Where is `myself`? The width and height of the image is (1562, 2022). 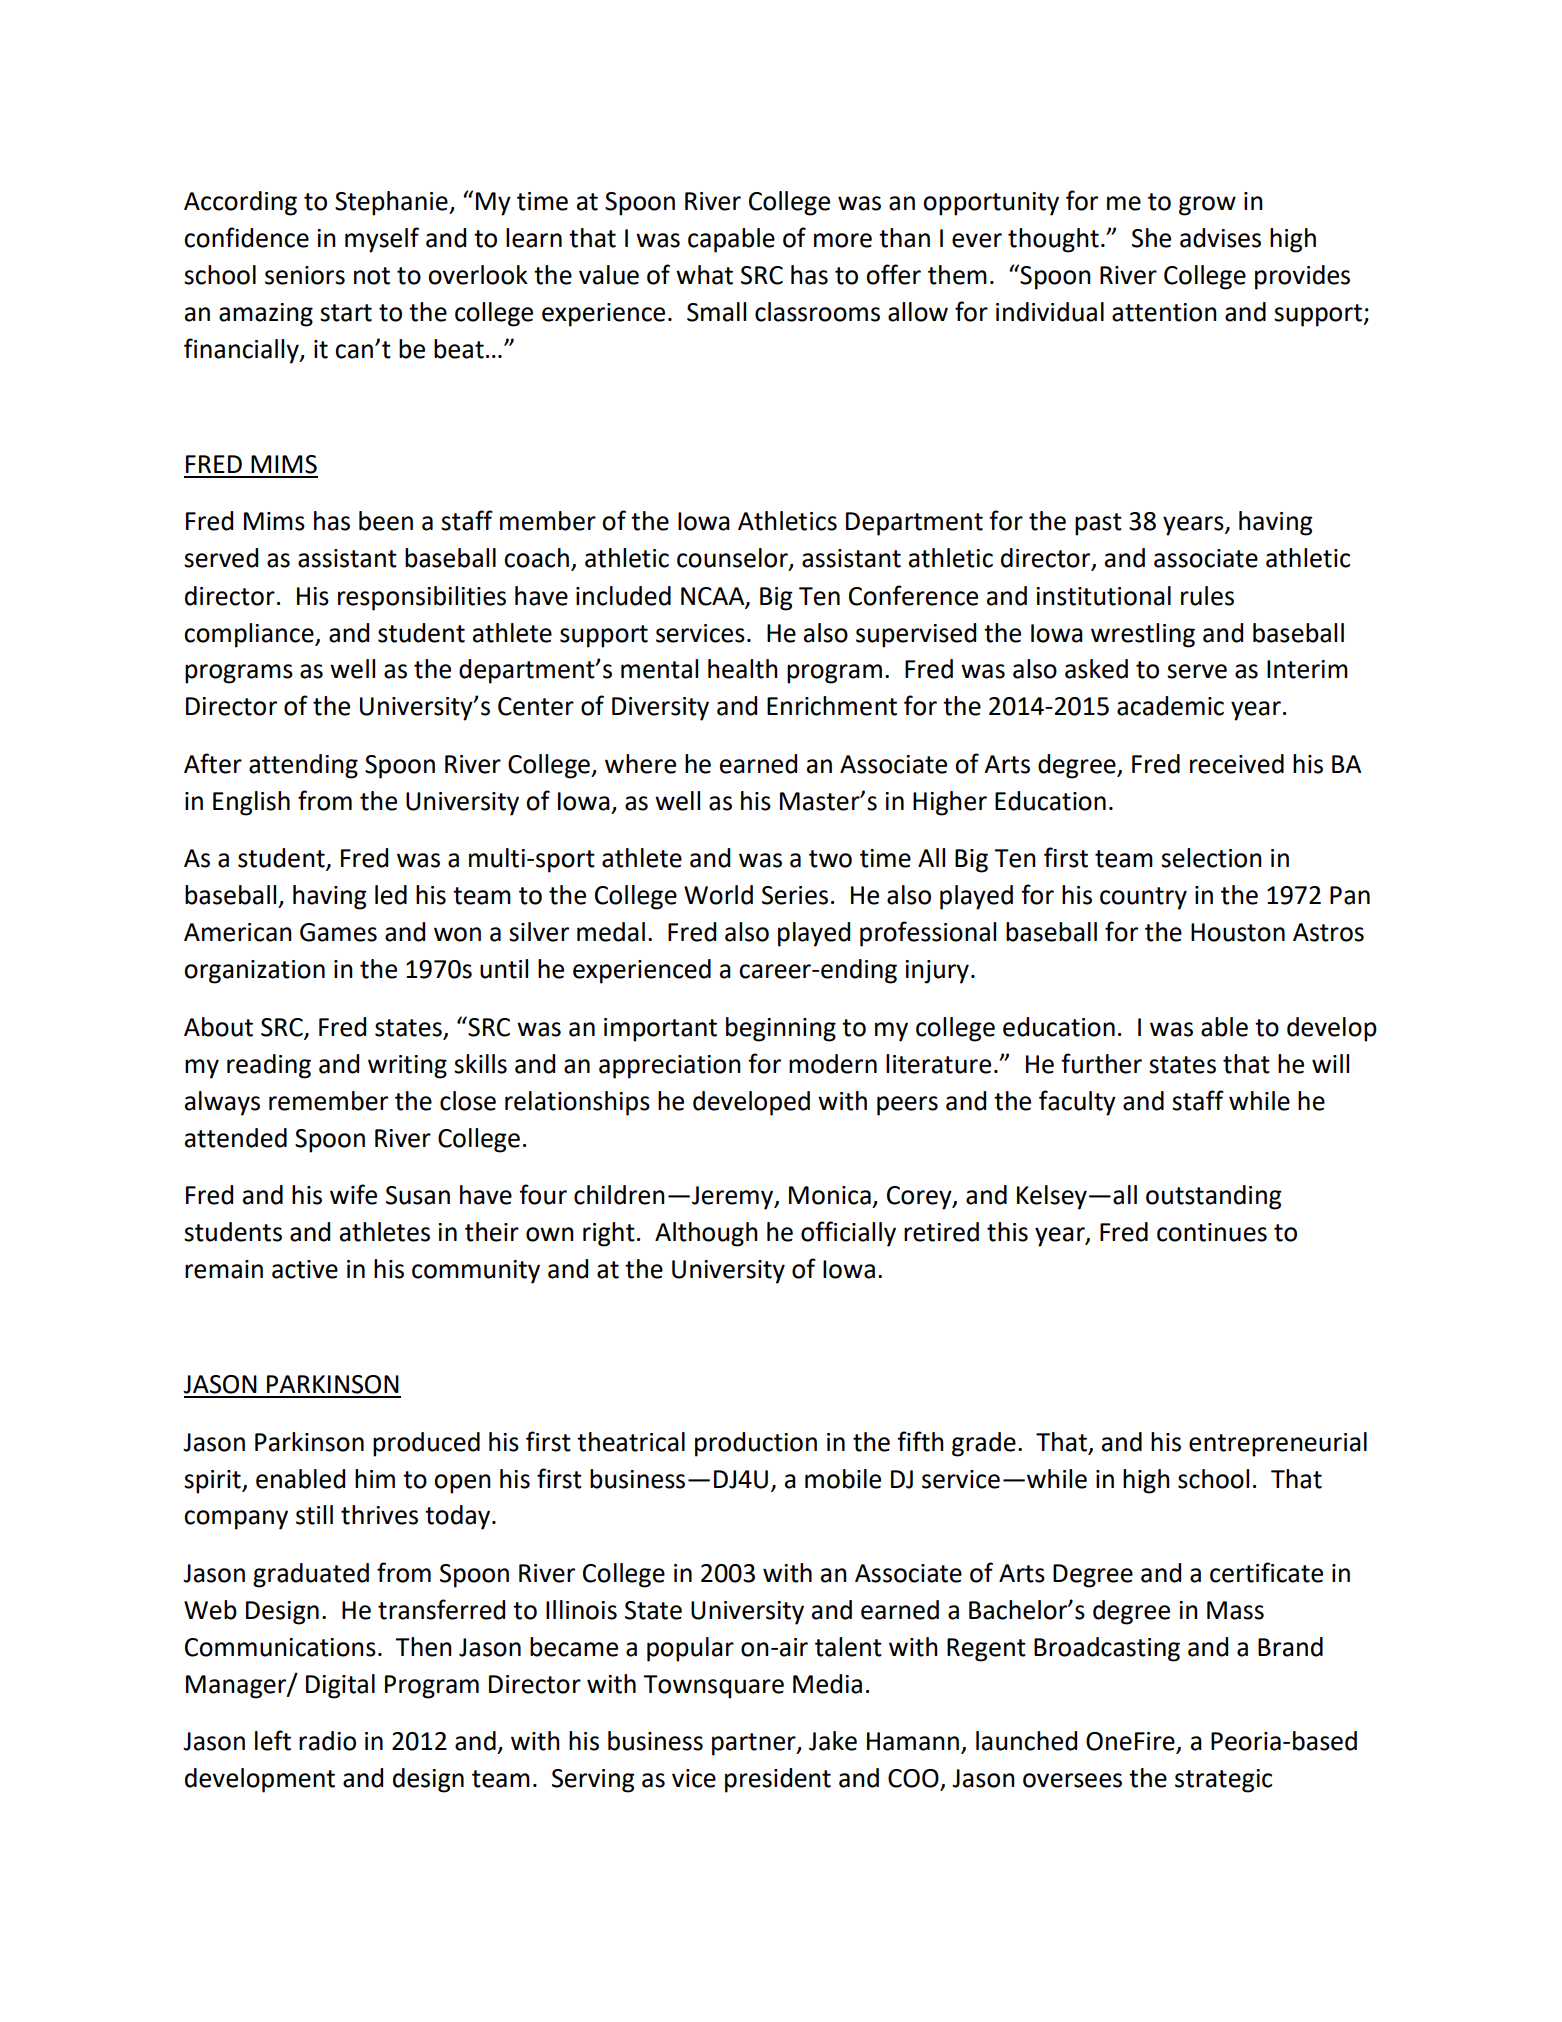
myself is located at coordinates (382, 240).
